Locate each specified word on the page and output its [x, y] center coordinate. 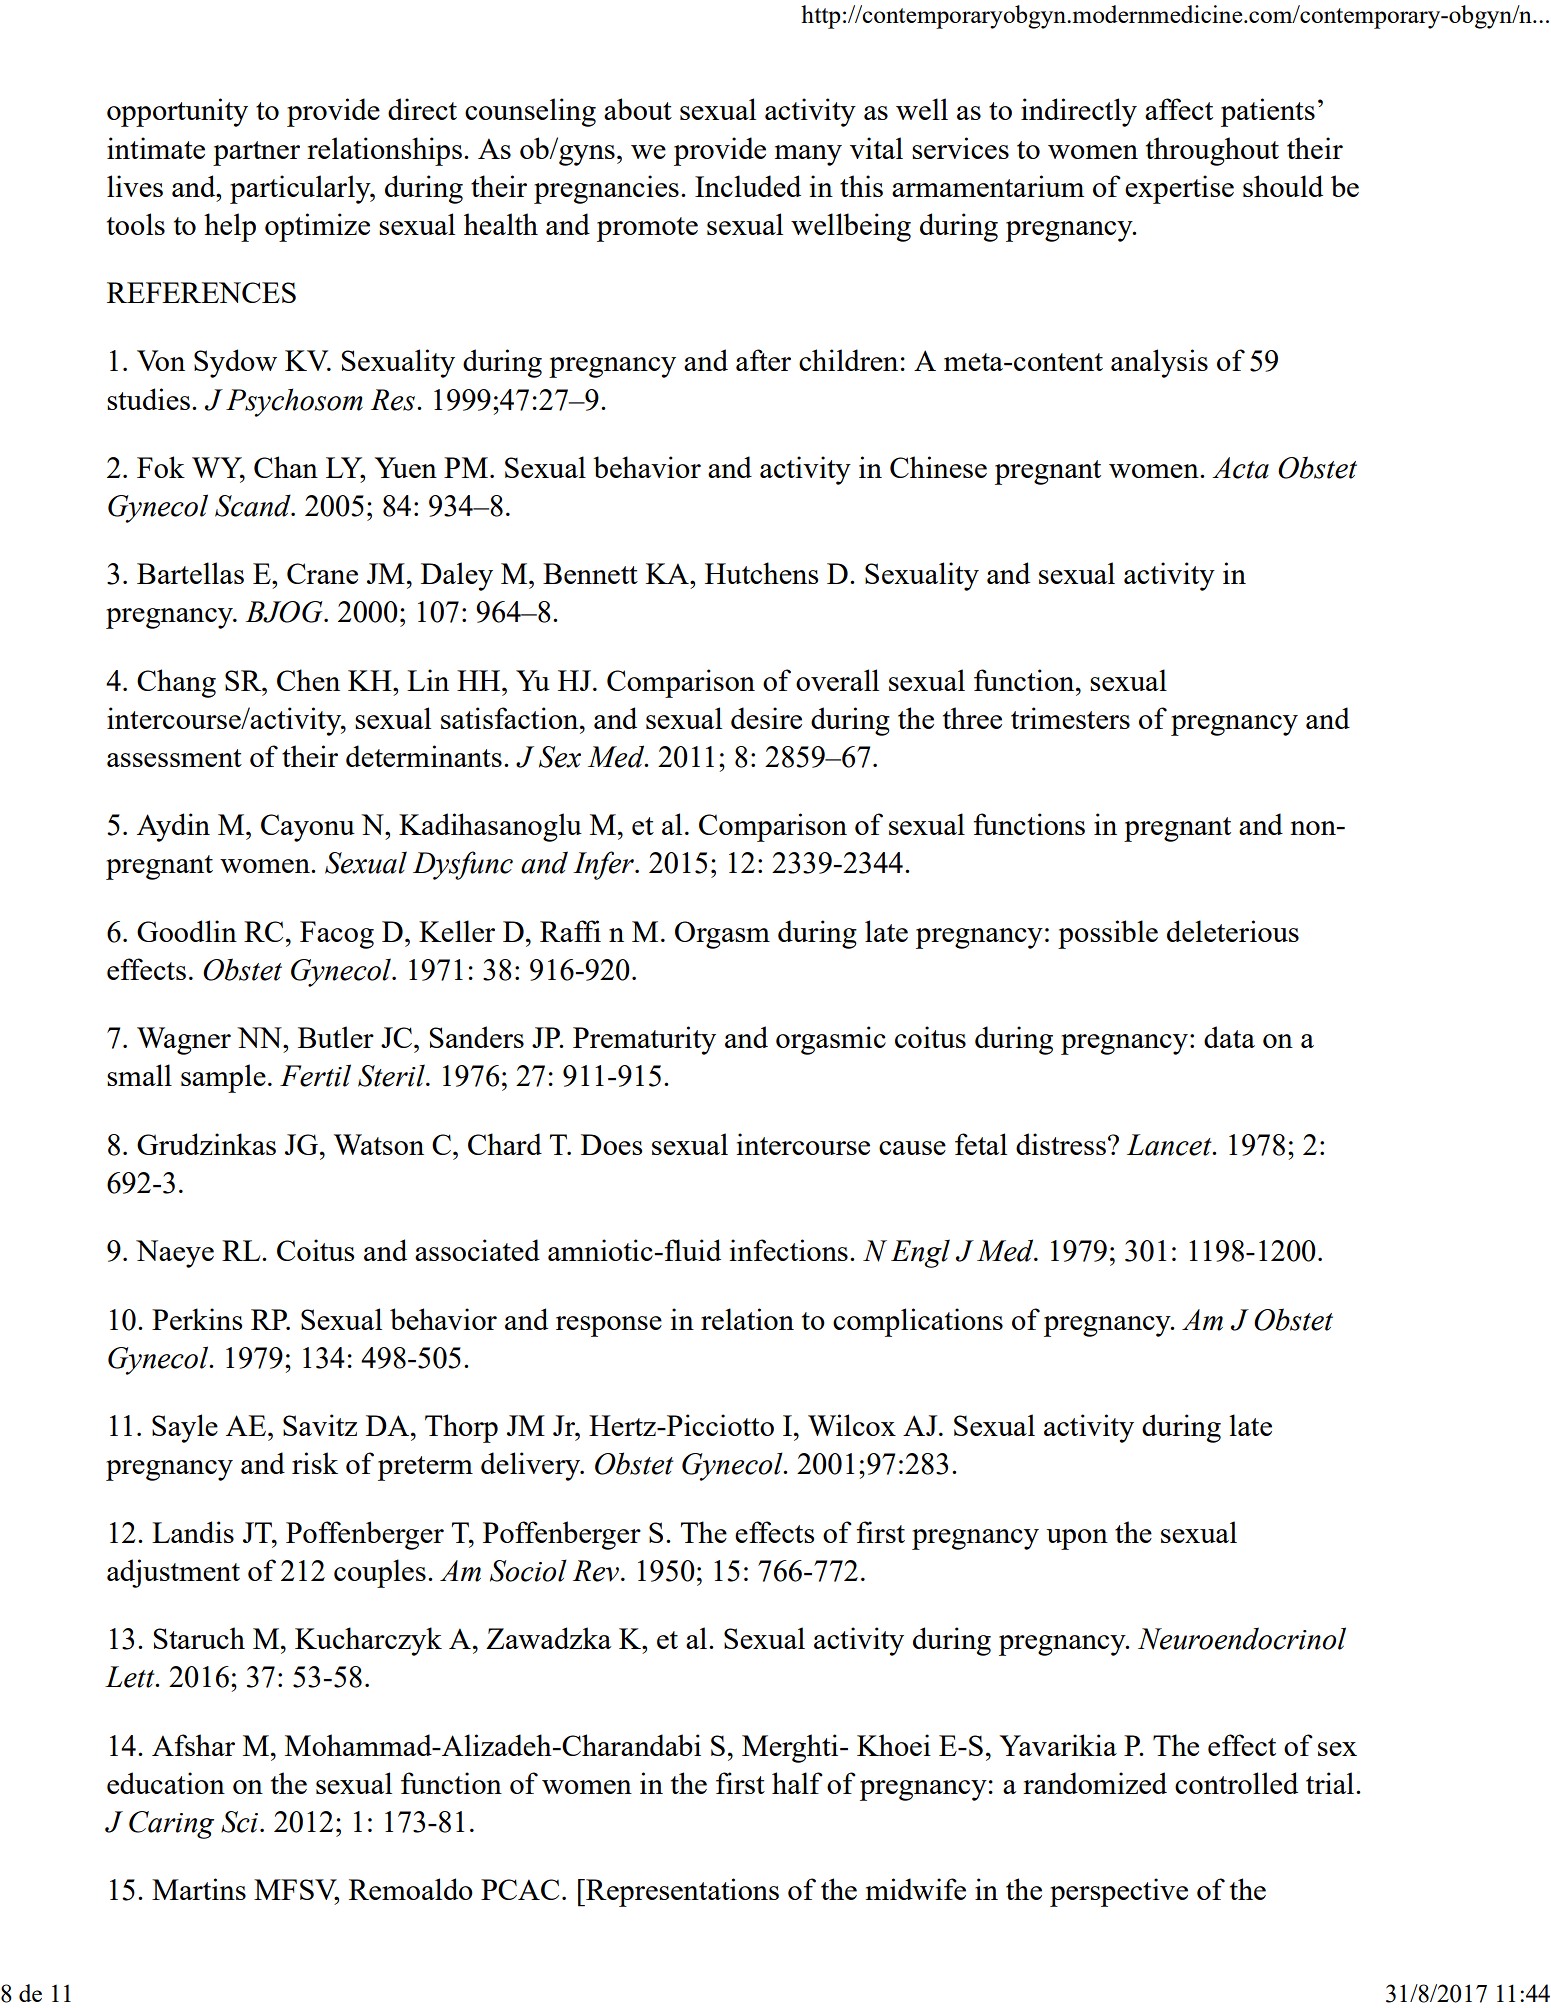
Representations [681, 1892]
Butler [336, 1037]
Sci [241, 1822]
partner [256, 153]
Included [748, 186]
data [1229, 1037]
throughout [1212, 151]
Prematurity [644, 1040]
